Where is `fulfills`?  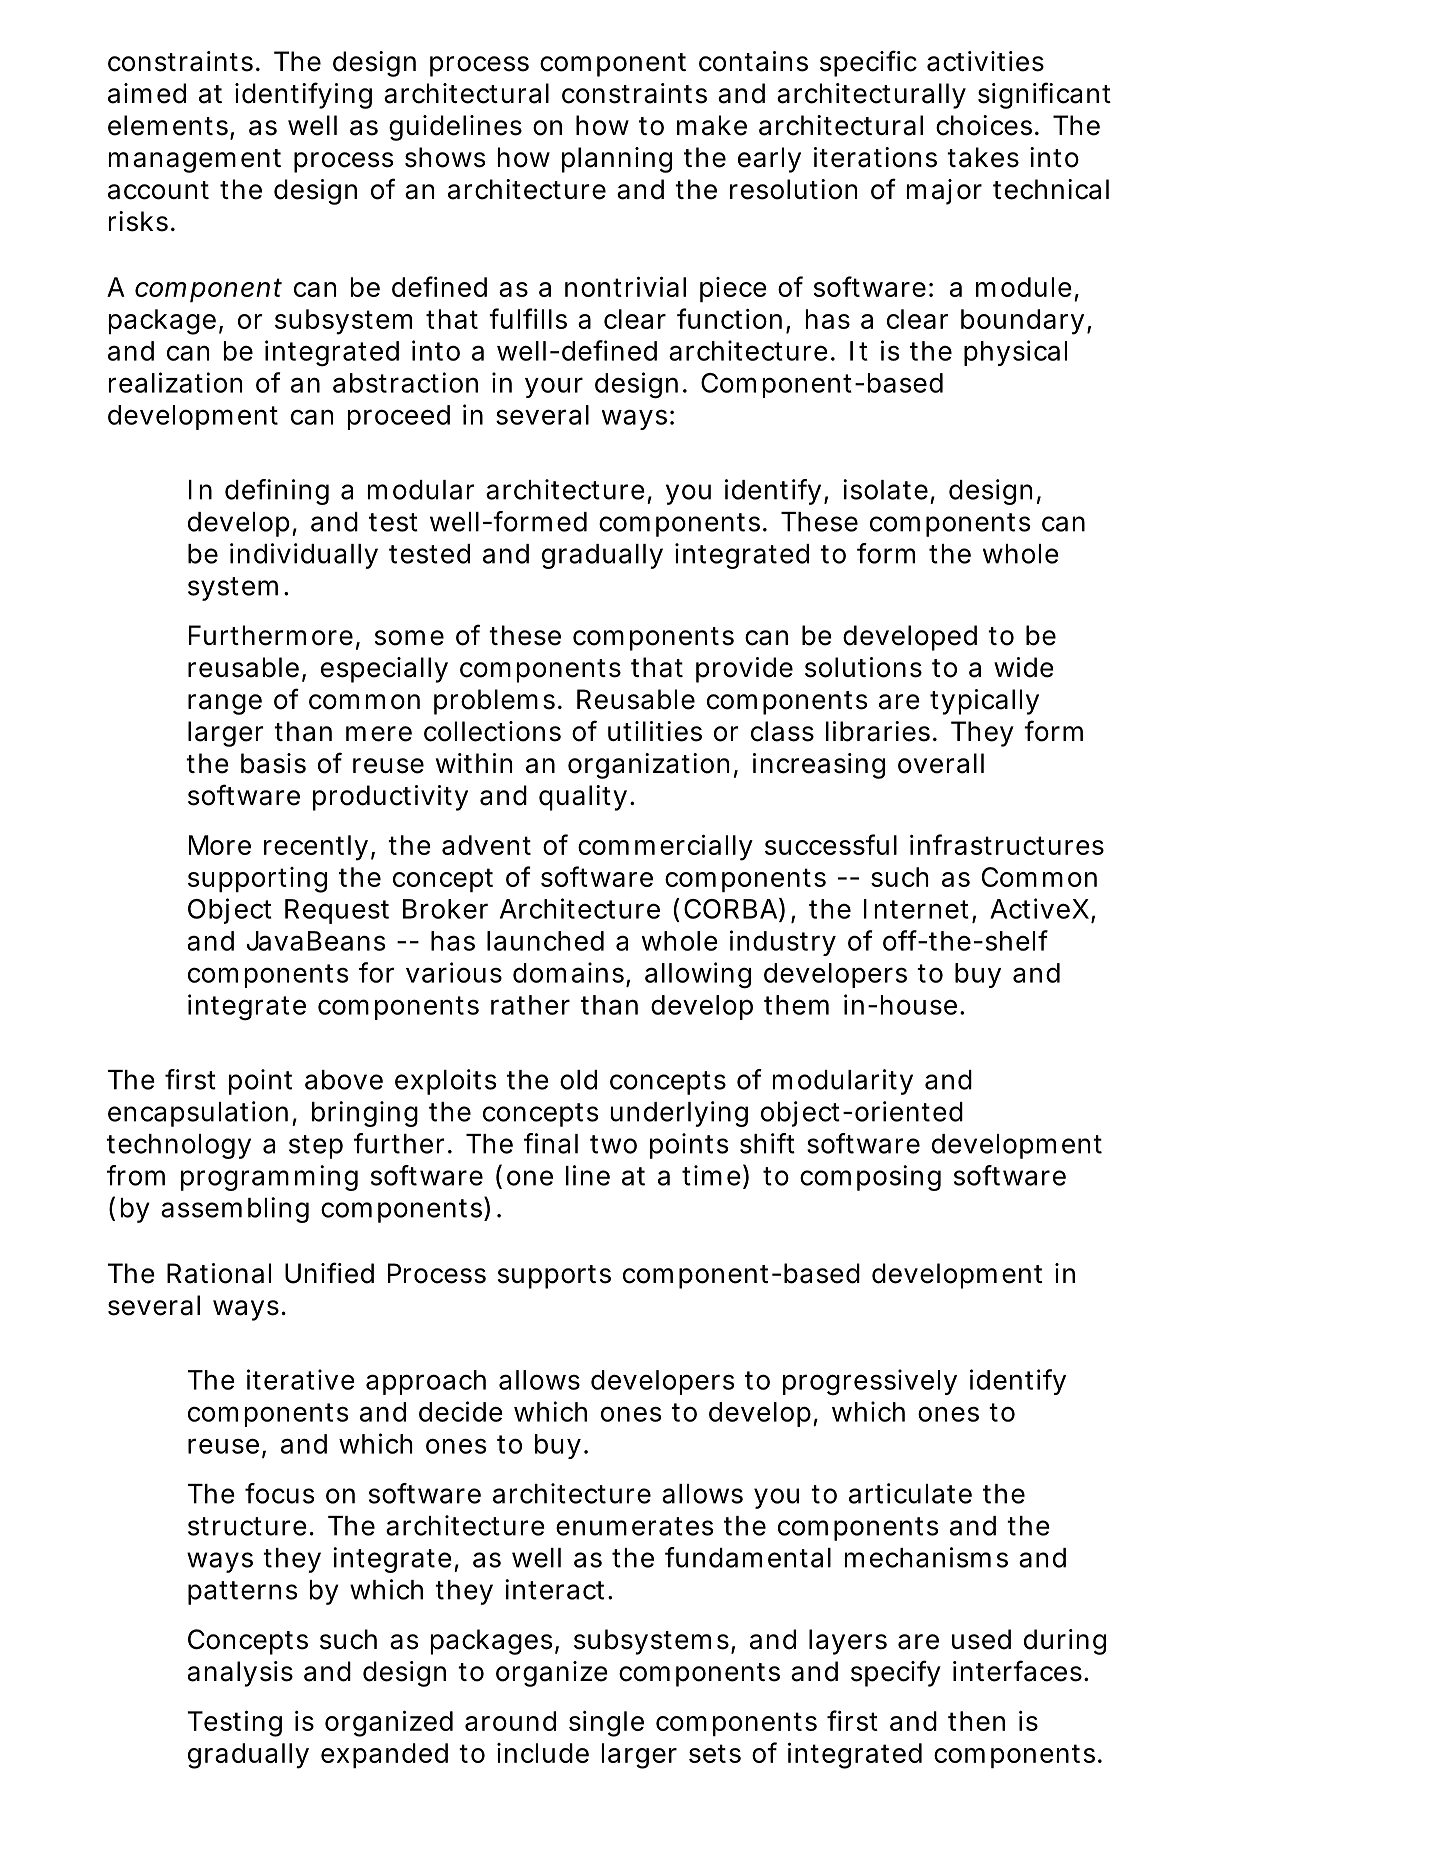 fulfills is located at coordinates (528, 318).
